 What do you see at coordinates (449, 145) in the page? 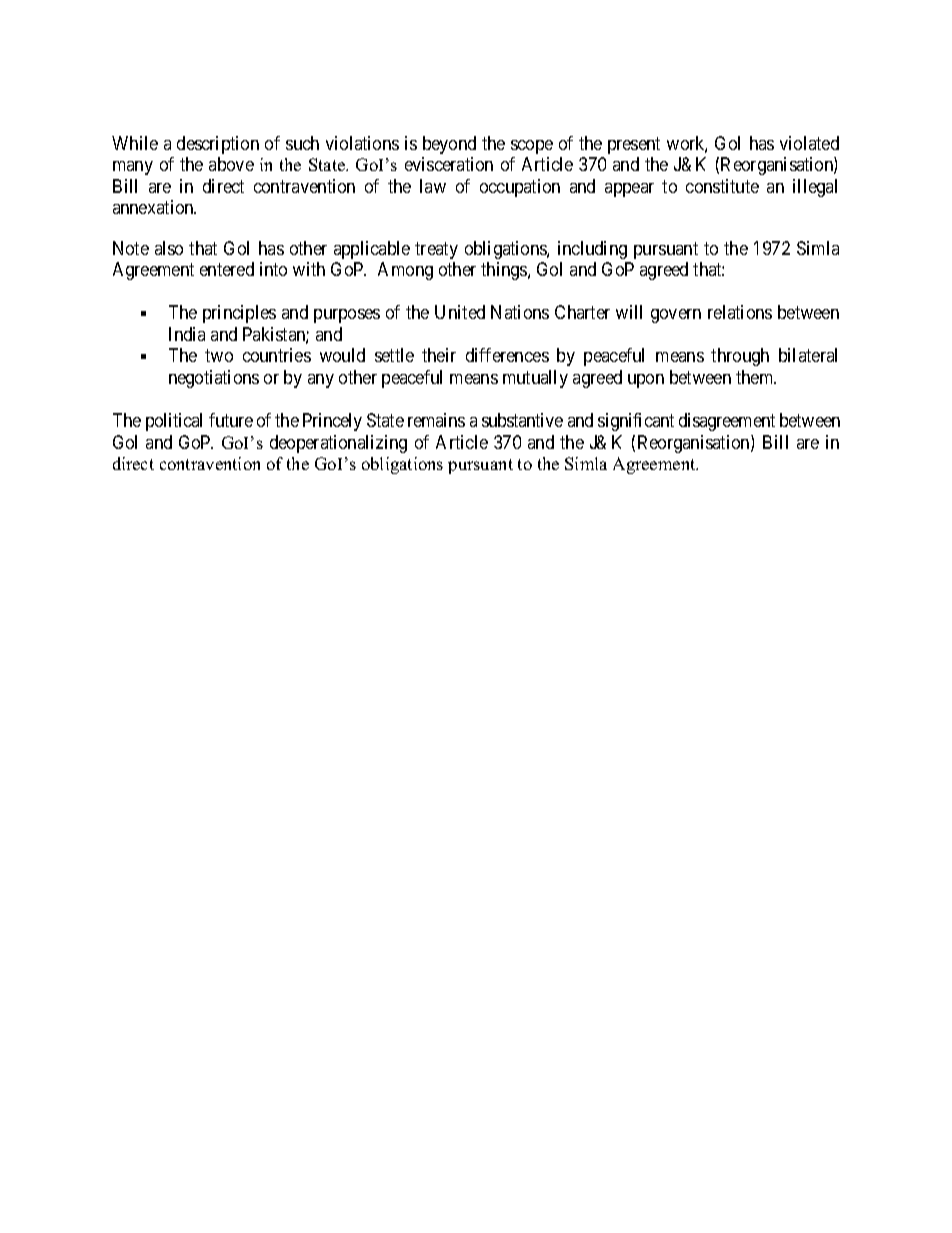
I see `beyond` at bounding box center [449, 145].
